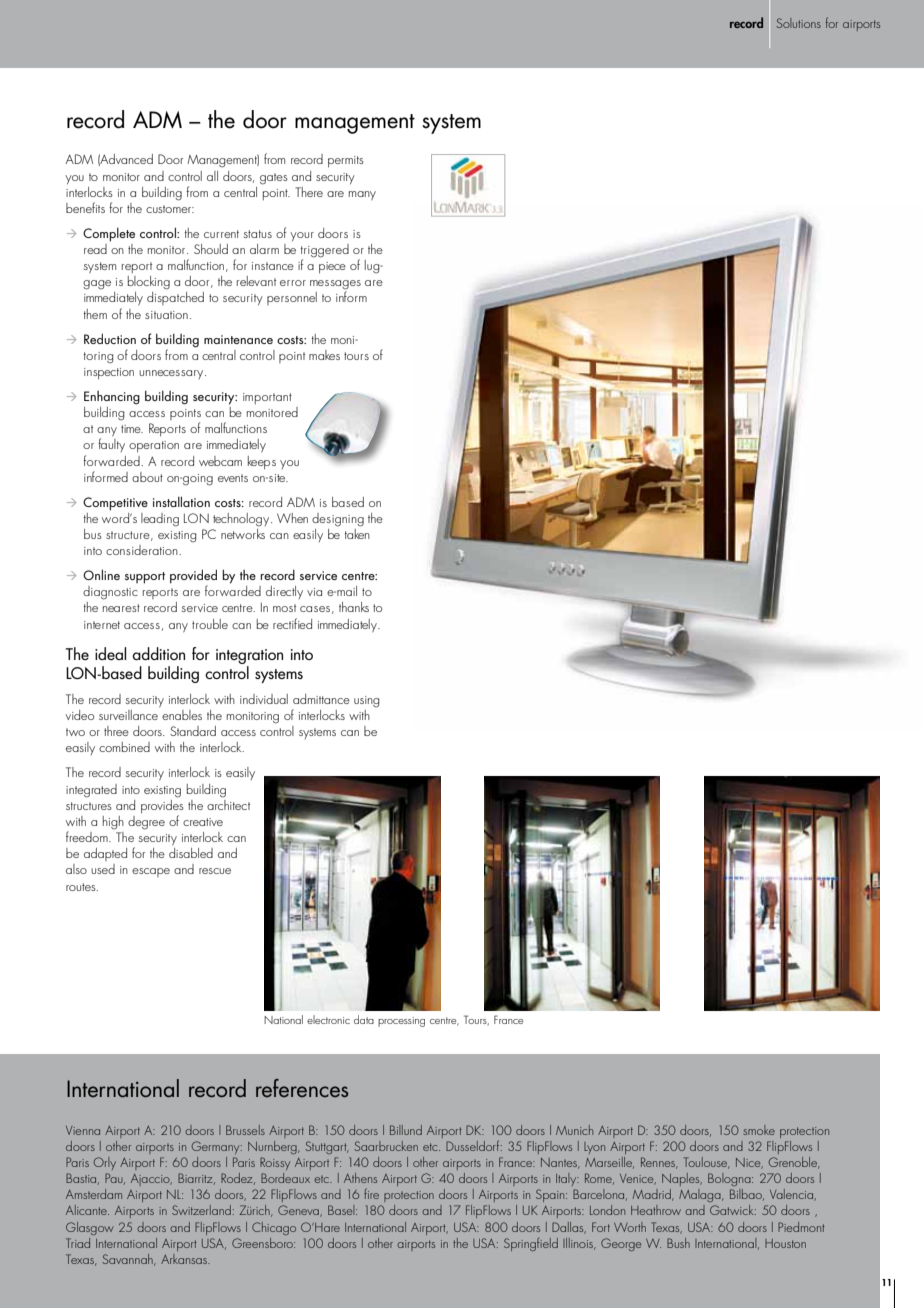  What do you see at coordinates (367, 702) in the document?
I see `using` at bounding box center [367, 702].
